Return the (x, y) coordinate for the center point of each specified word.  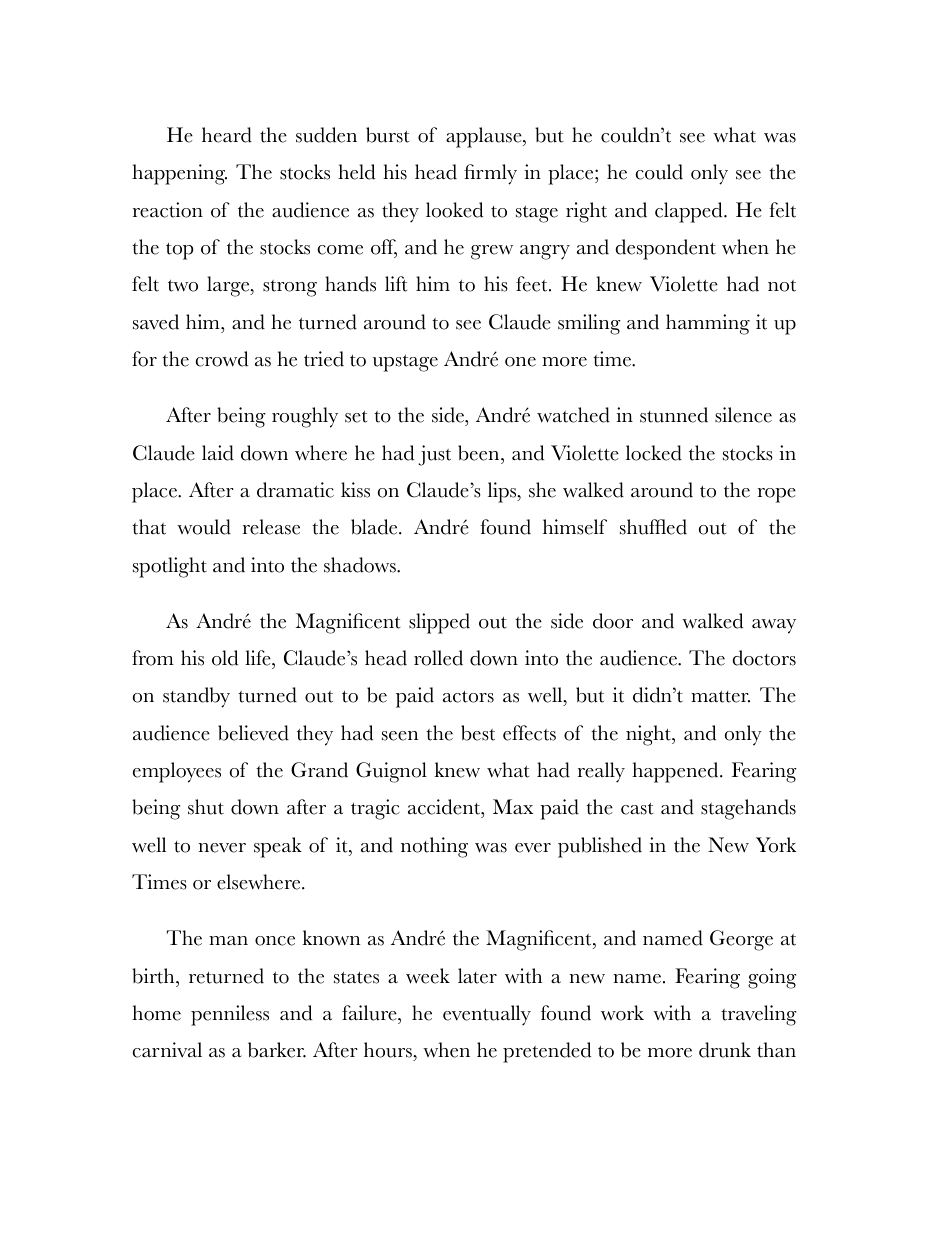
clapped (690, 212)
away (774, 626)
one (520, 362)
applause (485, 137)
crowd (221, 359)
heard (227, 135)
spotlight (170, 567)
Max (513, 806)
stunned (674, 415)
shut (206, 807)
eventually (487, 1015)
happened (676, 772)
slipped (439, 623)
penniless (230, 1015)
